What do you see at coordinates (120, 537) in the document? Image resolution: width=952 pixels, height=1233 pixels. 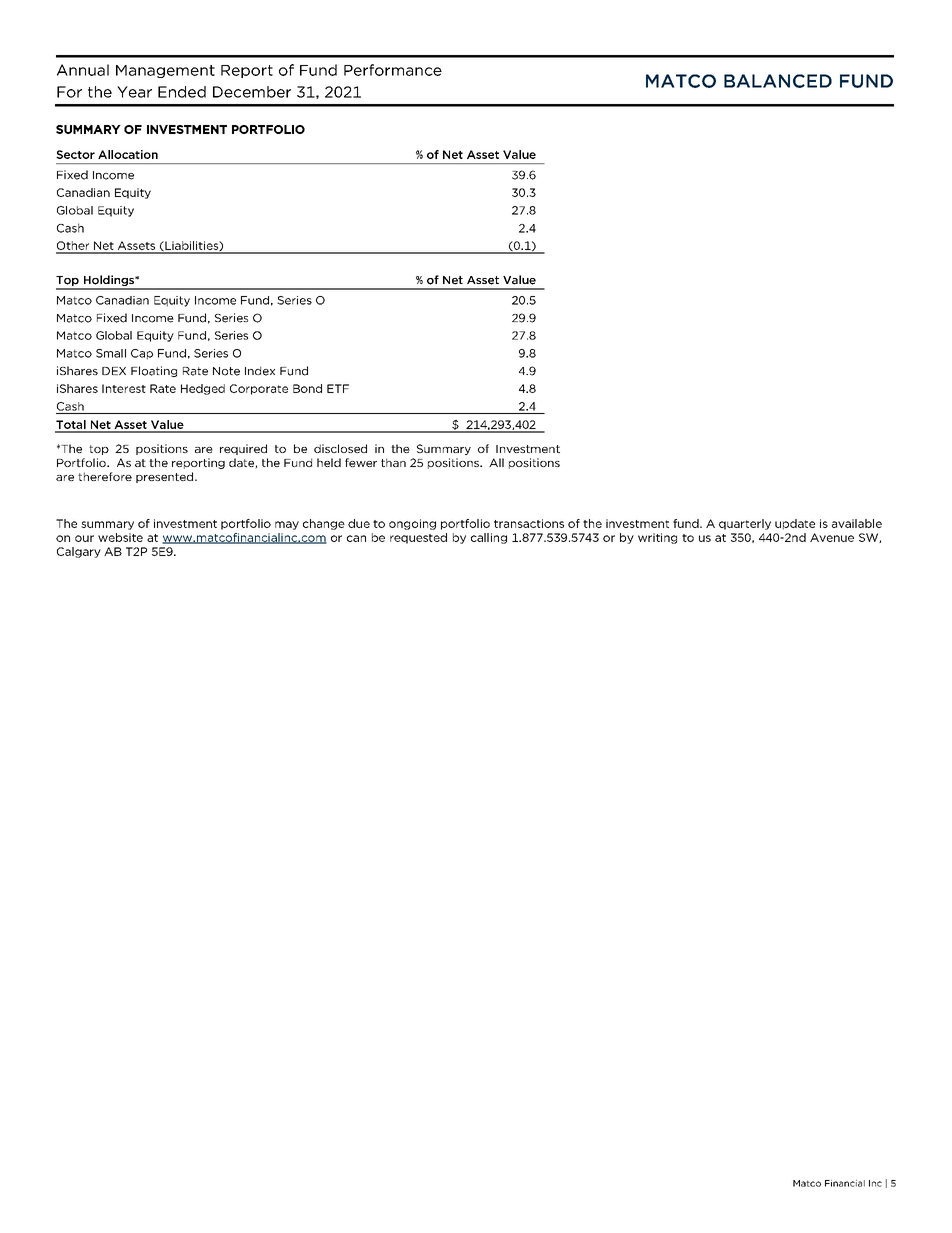 I see `website` at bounding box center [120, 537].
